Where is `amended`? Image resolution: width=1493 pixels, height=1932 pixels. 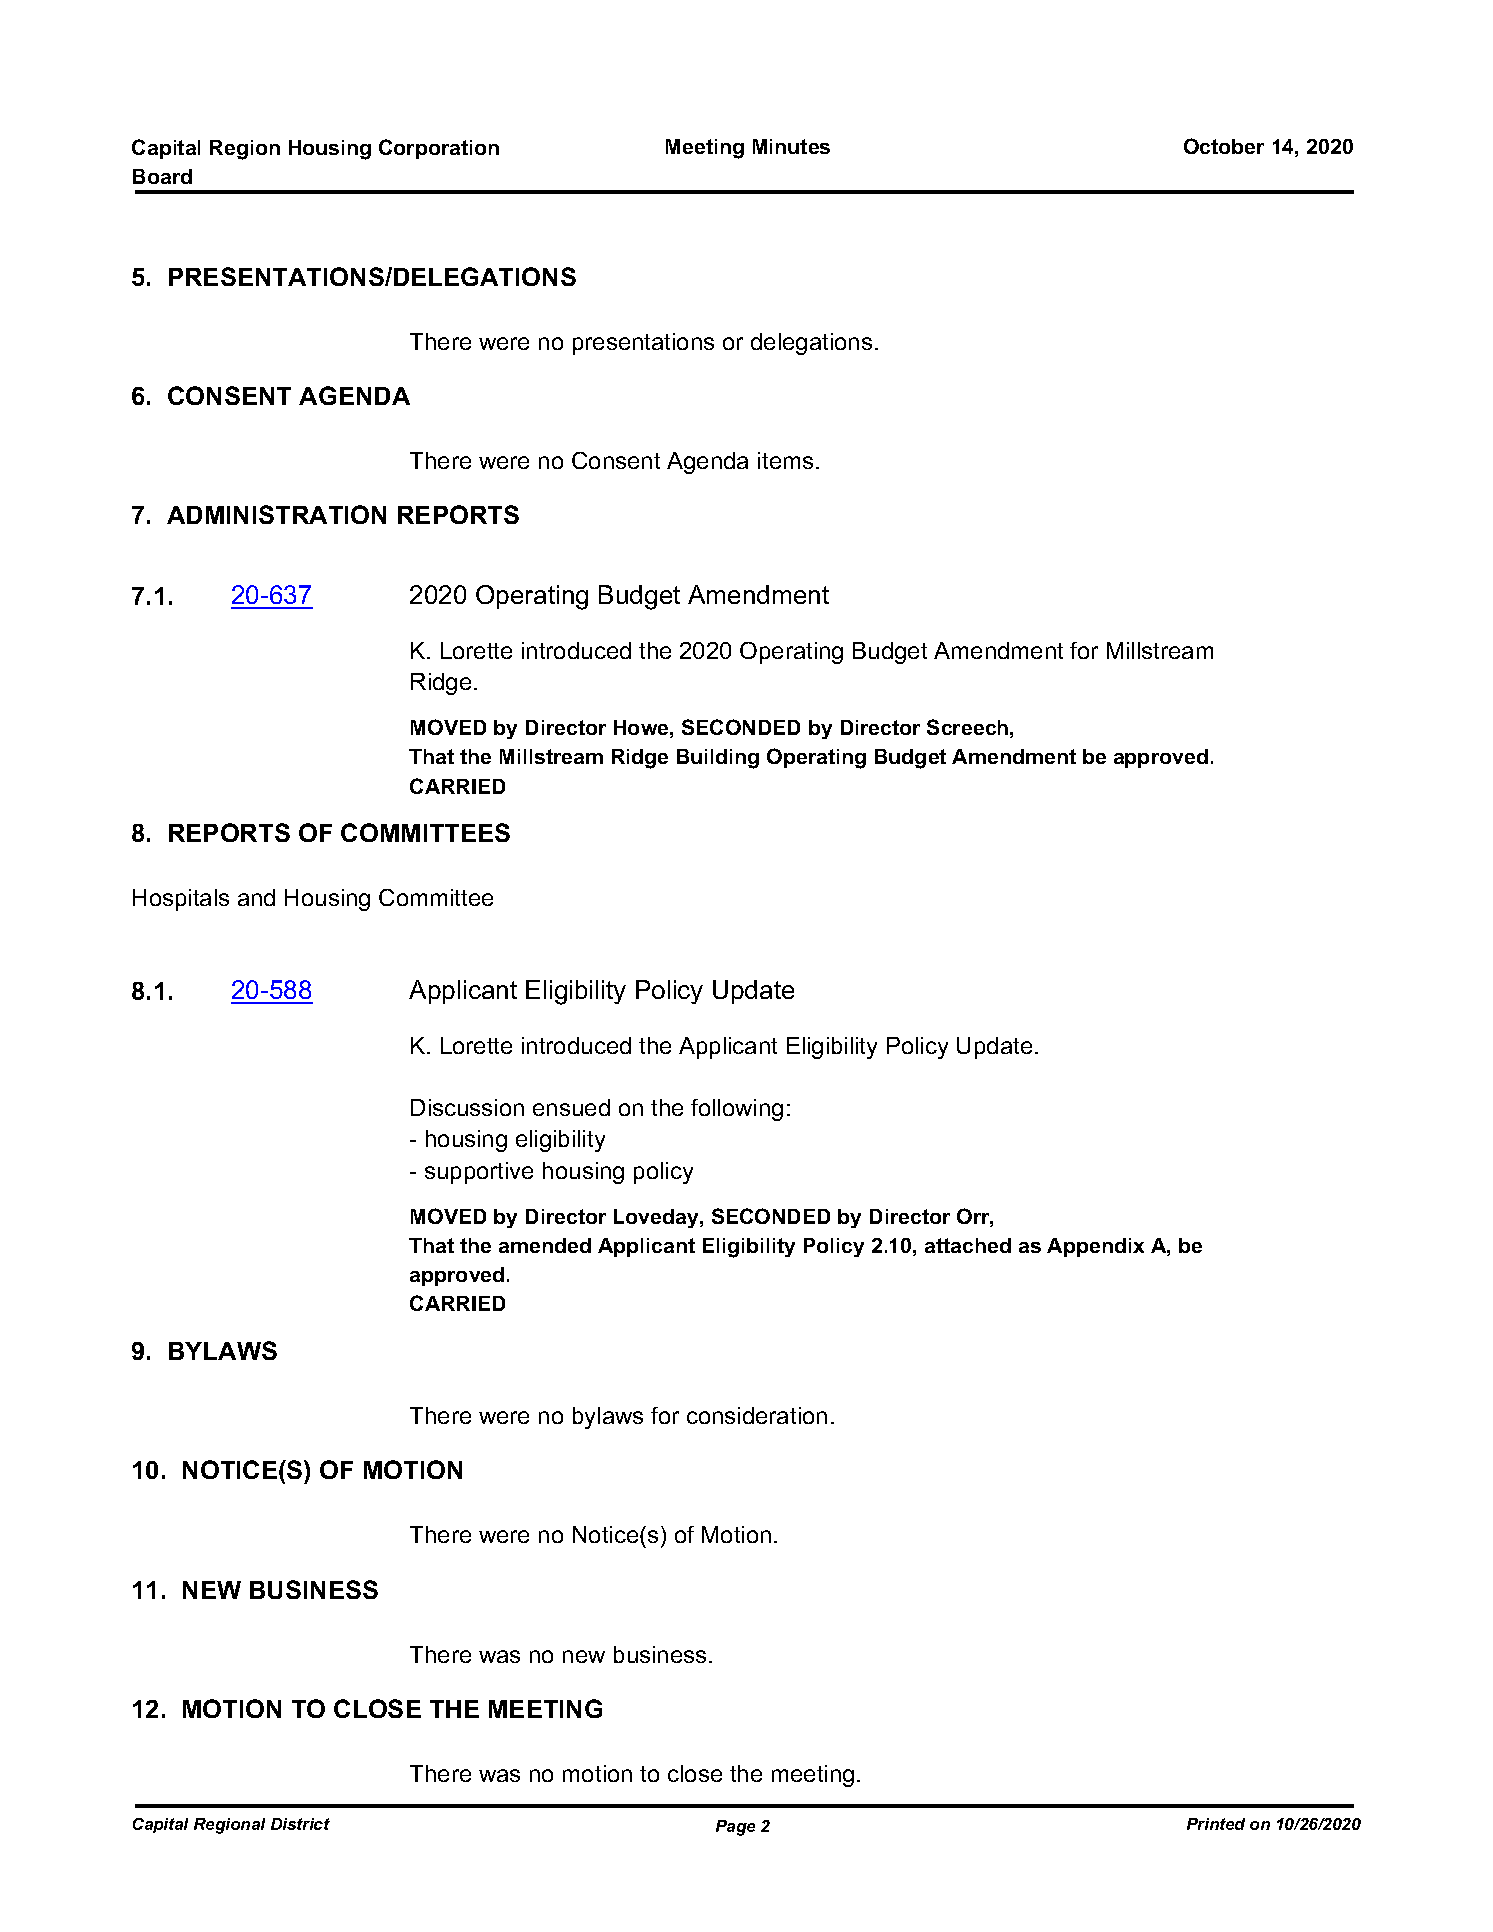 amended is located at coordinates (545, 1245).
